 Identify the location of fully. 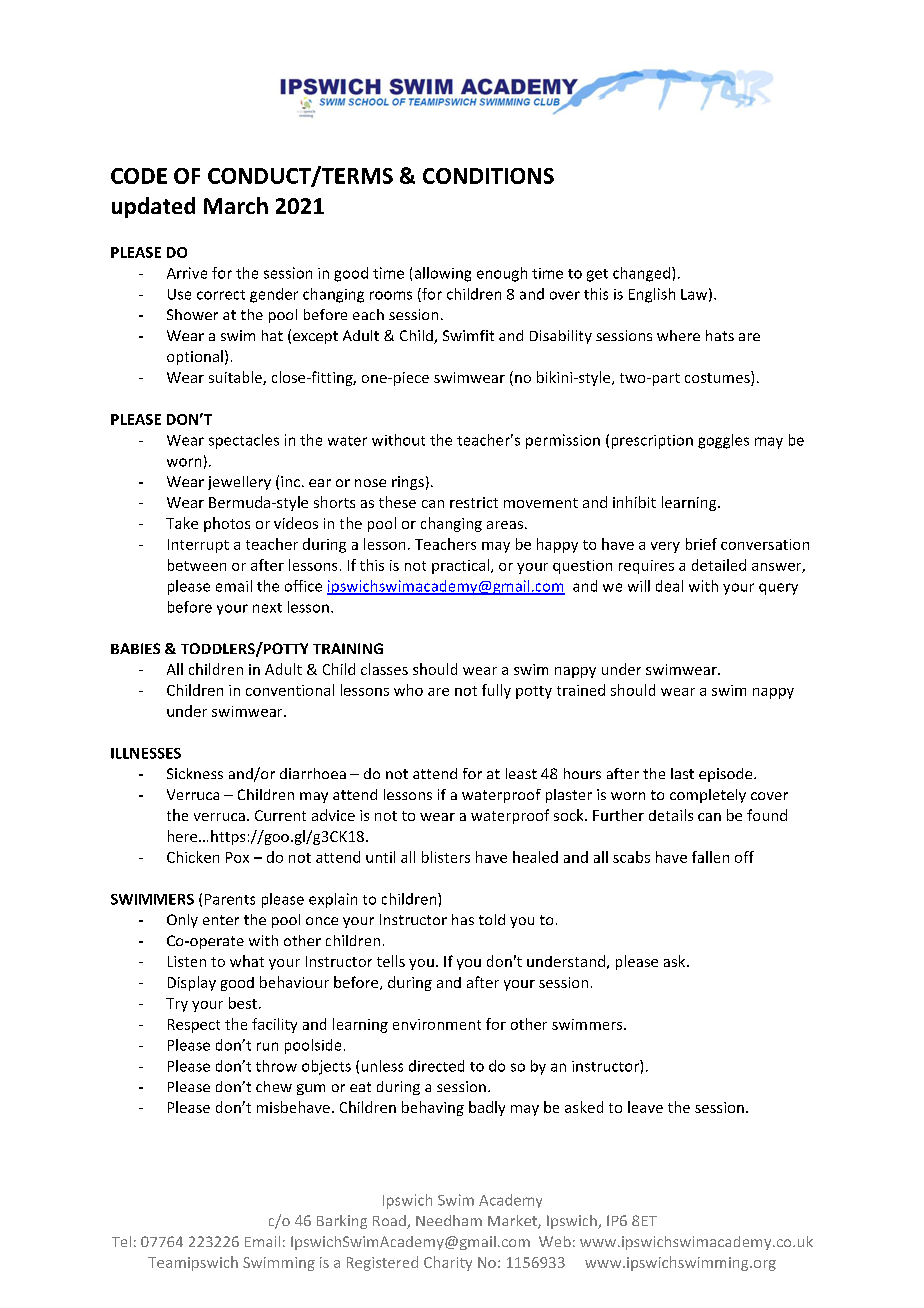
(496, 691).
